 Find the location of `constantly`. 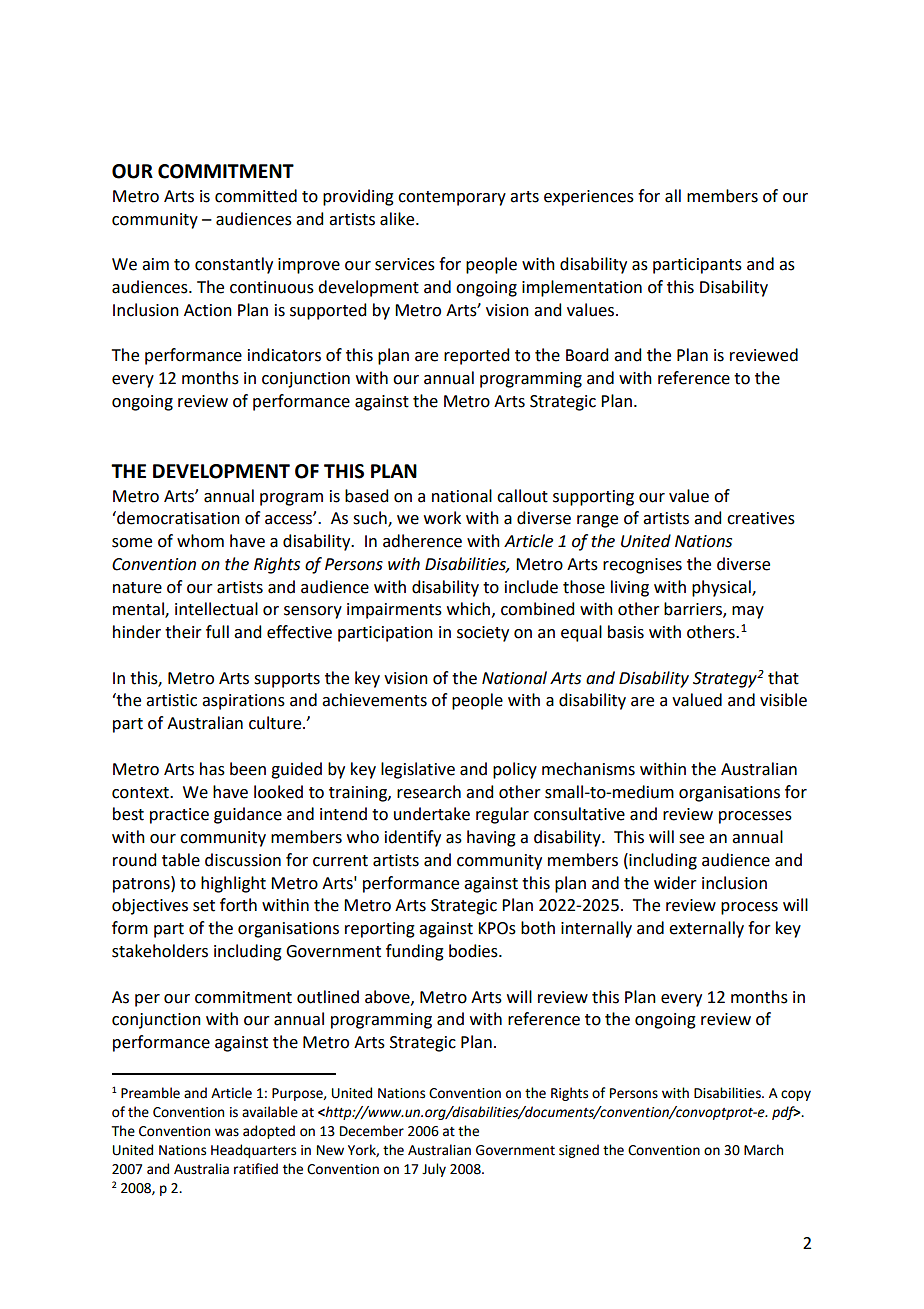

constantly is located at coordinates (234, 265).
